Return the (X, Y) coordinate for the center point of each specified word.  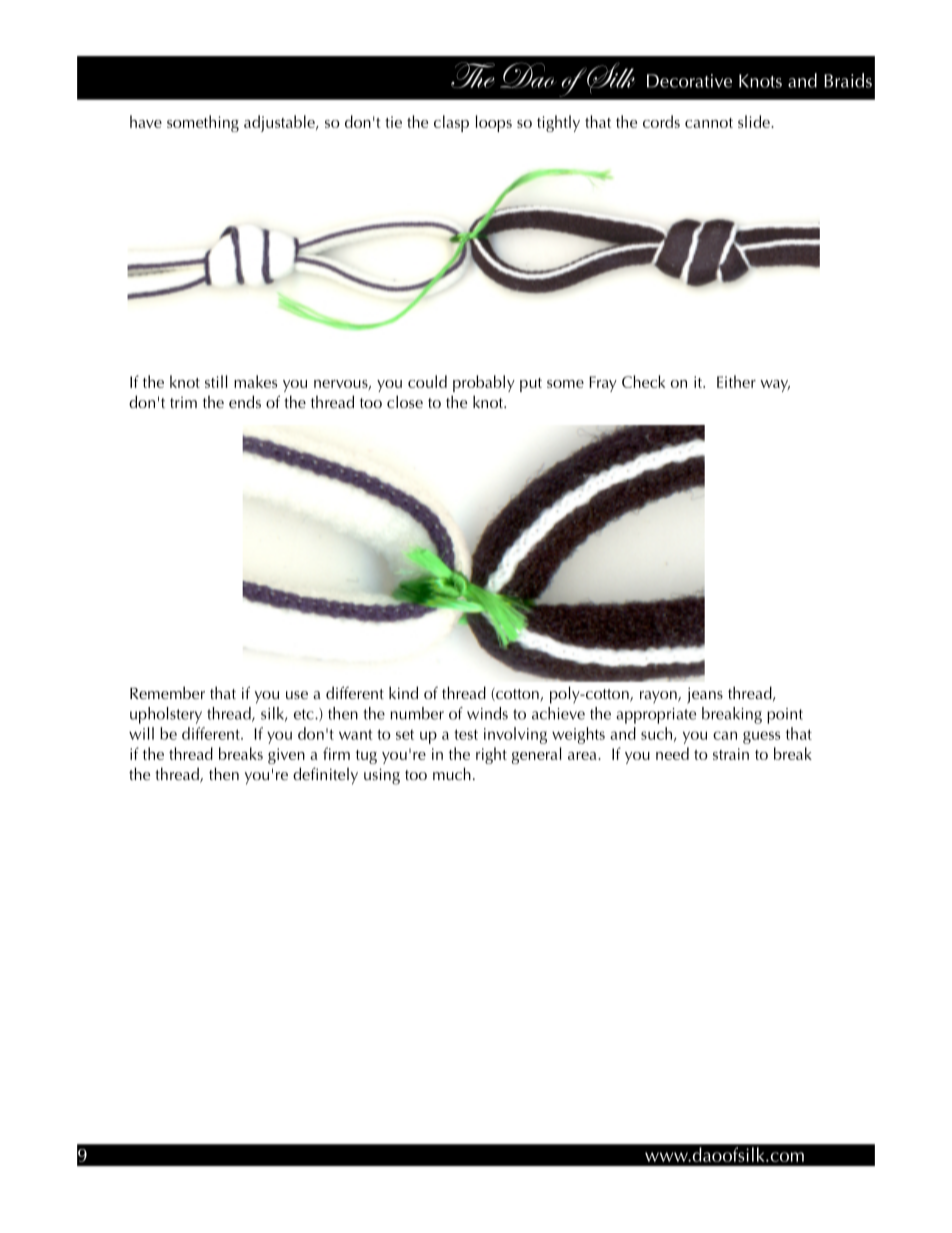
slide (755, 121)
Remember (167, 692)
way (775, 386)
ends (245, 401)
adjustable (280, 123)
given (286, 756)
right (491, 755)
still (216, 381)
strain (731, 754)
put (531, 385)
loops (494, 123)
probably (484, 383)
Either (736, 381)
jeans (705, 695)
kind (403, 692)
